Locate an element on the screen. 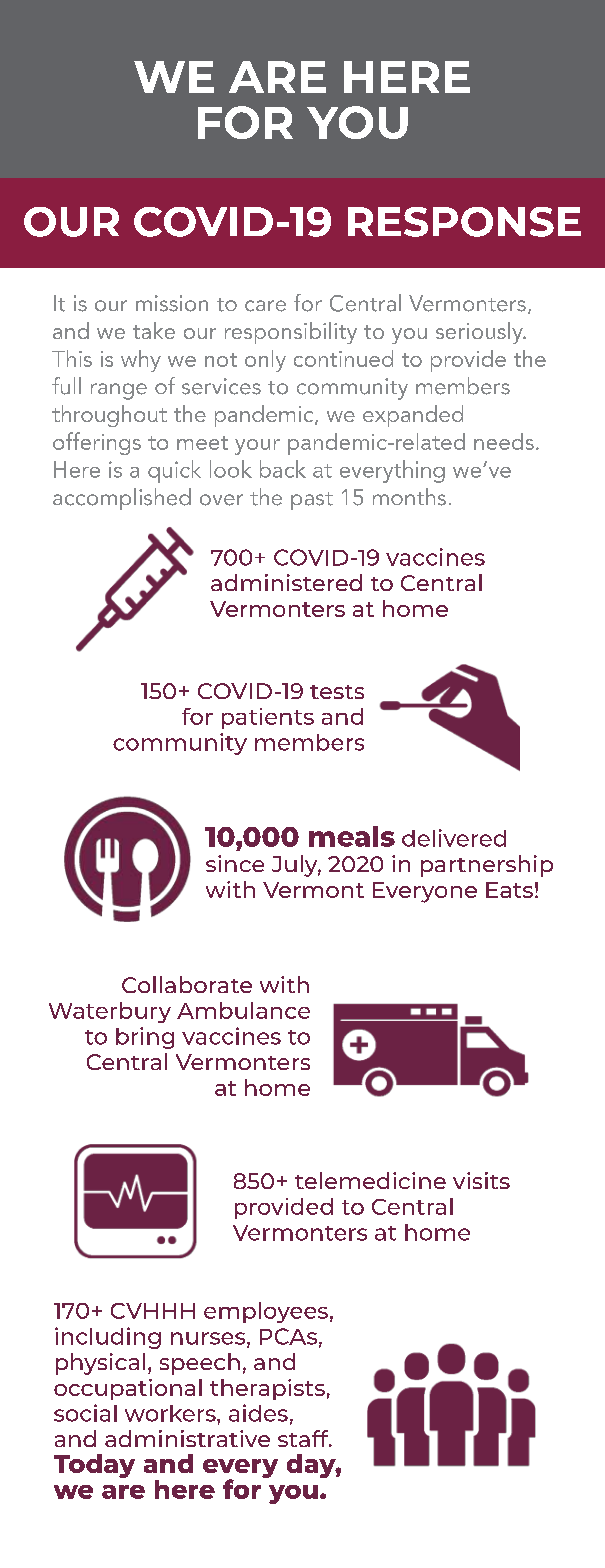  mission is located at coordinates (172, 303).
